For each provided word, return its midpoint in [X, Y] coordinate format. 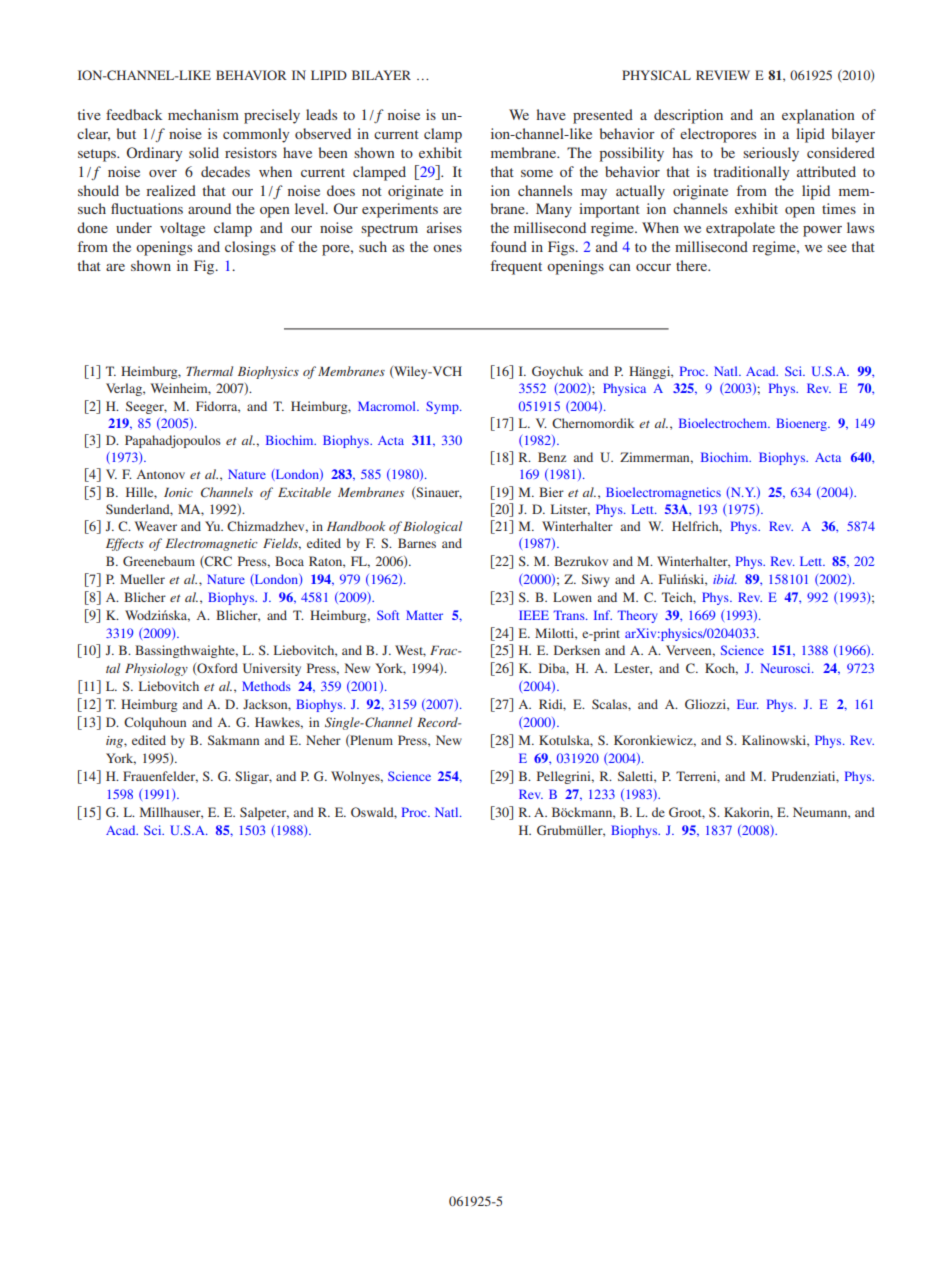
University [272, 669]
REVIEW [723, 75]
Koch [721, 669]
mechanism [203, 114]
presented [603, 116]
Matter [424, 615]
